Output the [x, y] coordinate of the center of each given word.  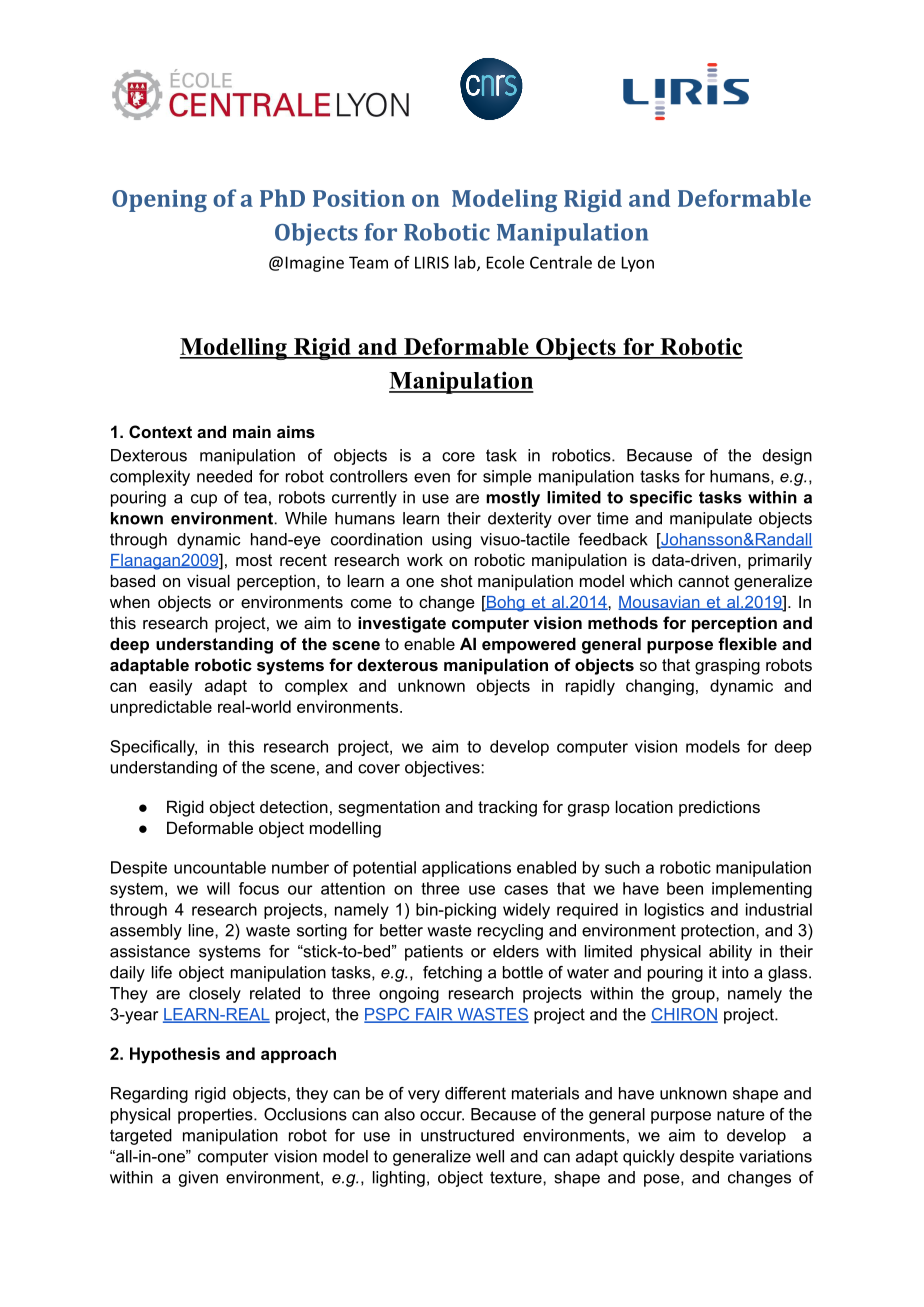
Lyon [638, 264]
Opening [159, 201]
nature [741, 1114]
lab [466, 263]
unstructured [467, 1135]
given [198, 1179]
